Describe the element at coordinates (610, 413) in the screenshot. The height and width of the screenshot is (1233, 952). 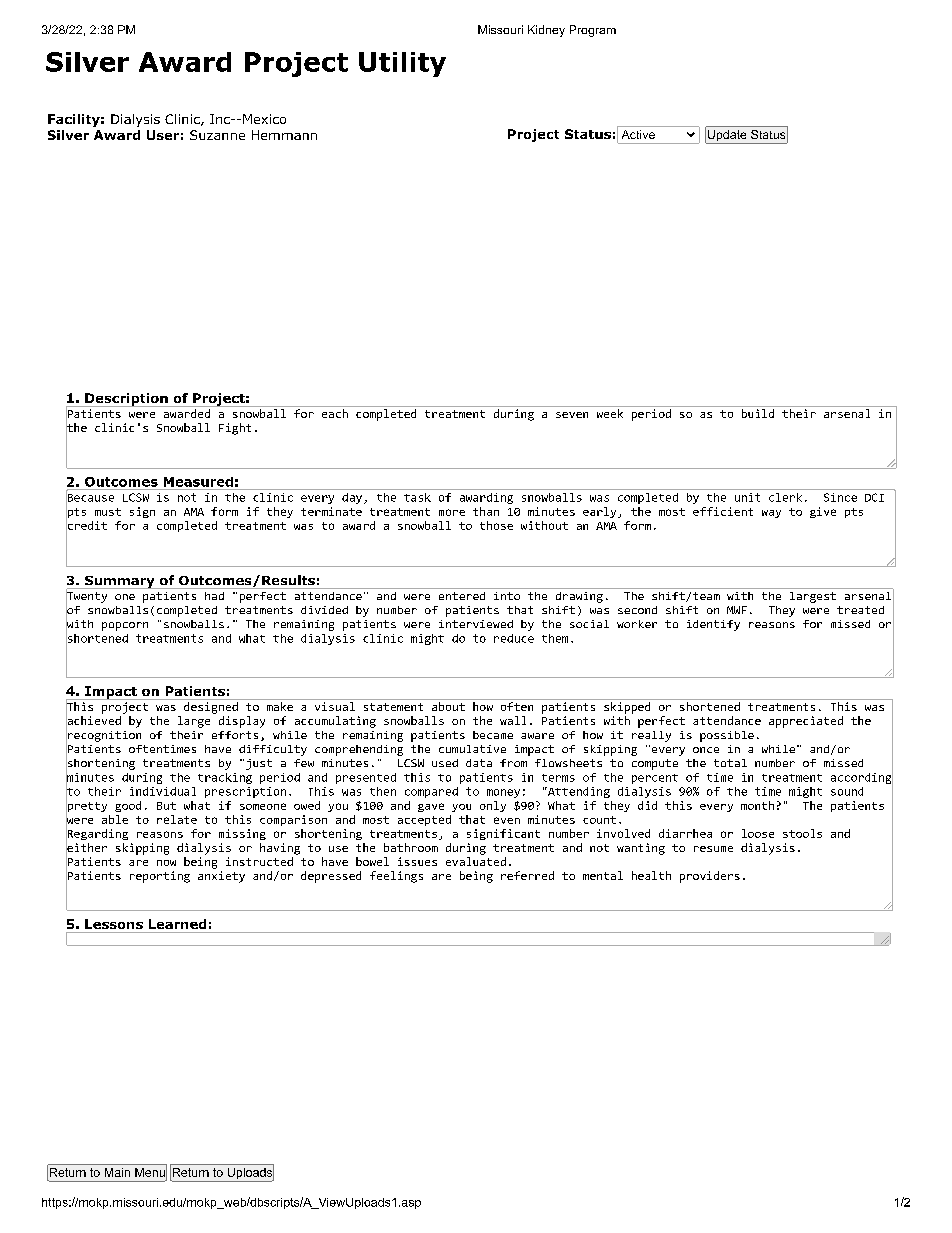
I see `week` at that location.
